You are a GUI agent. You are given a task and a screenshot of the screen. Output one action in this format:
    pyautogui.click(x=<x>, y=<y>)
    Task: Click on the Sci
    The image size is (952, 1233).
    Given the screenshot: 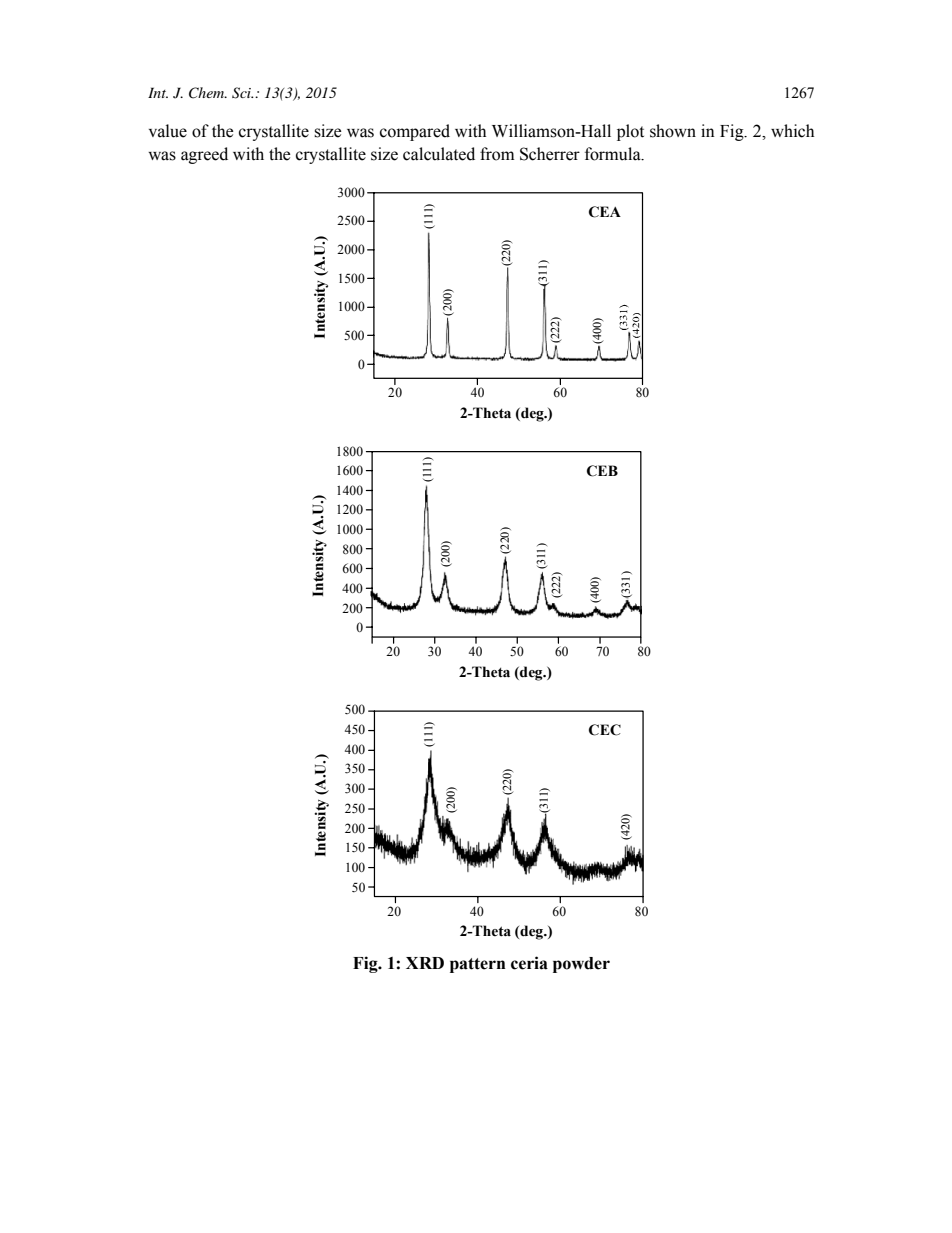 What is the action you would take?
    pyautogui.click(x=243, y=93)
